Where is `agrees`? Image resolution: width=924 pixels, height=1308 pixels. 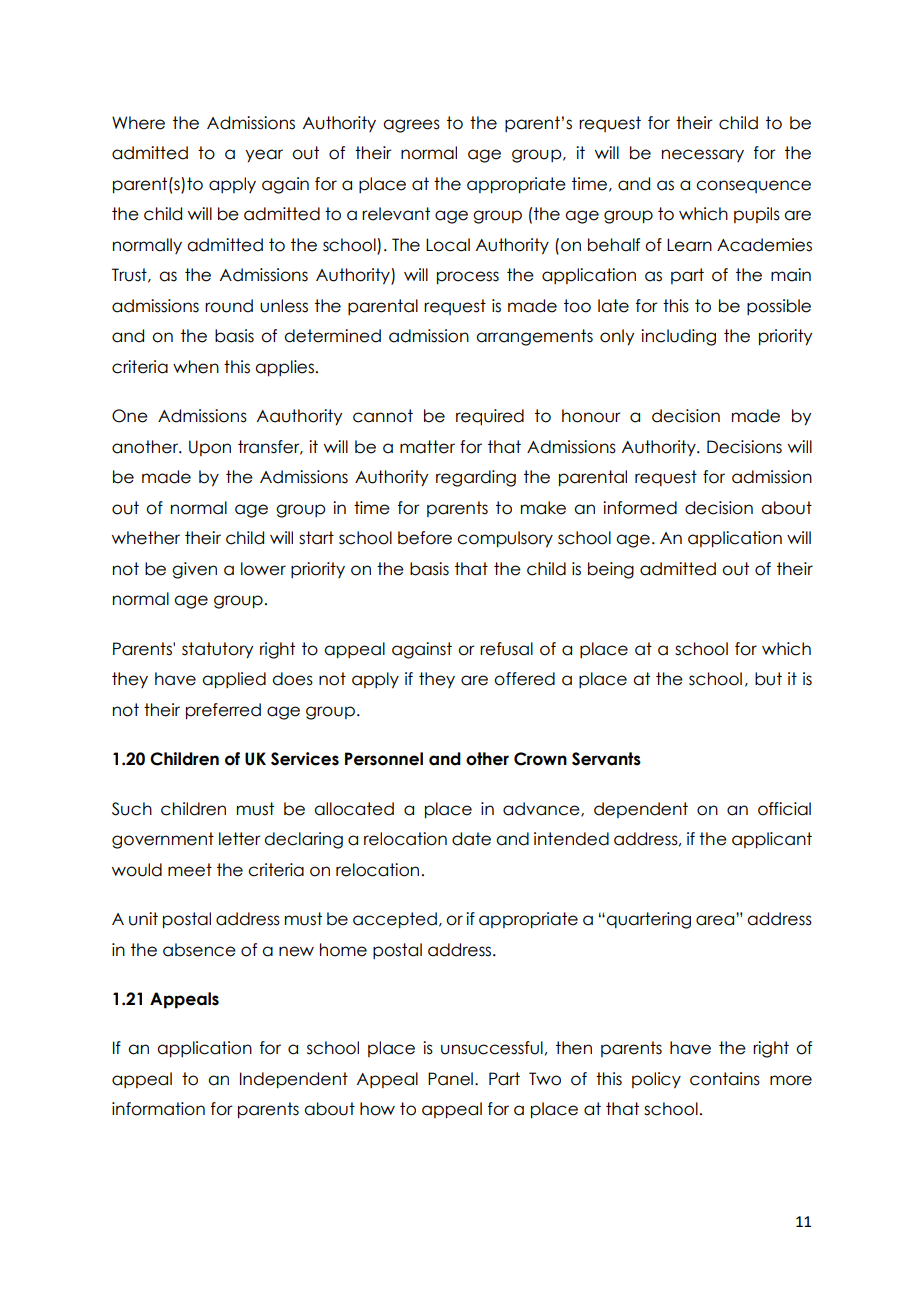
agrees is located at coordinates (411, 126).
